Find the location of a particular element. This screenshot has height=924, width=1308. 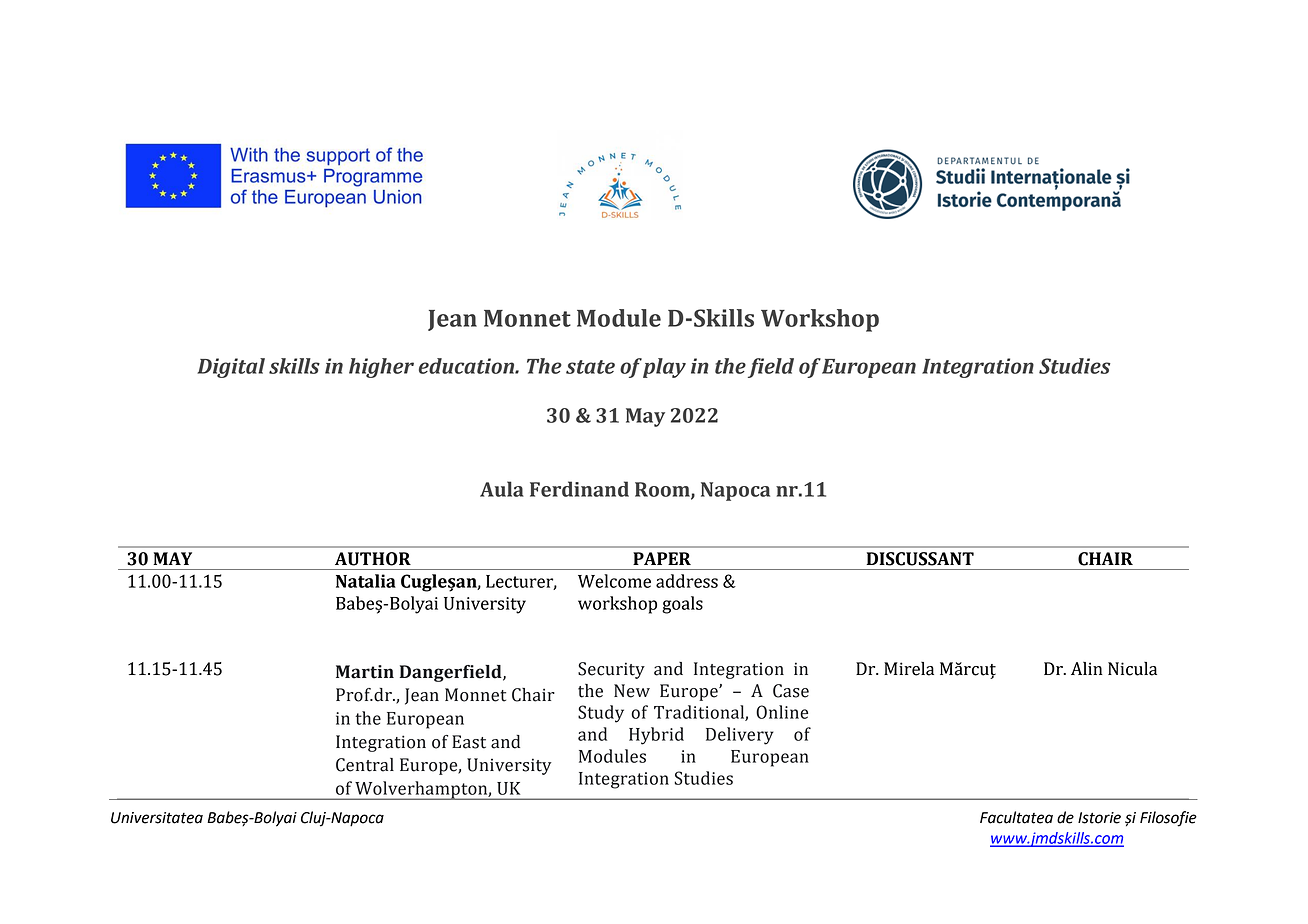

Martin is located at coordinates (365, 672).
